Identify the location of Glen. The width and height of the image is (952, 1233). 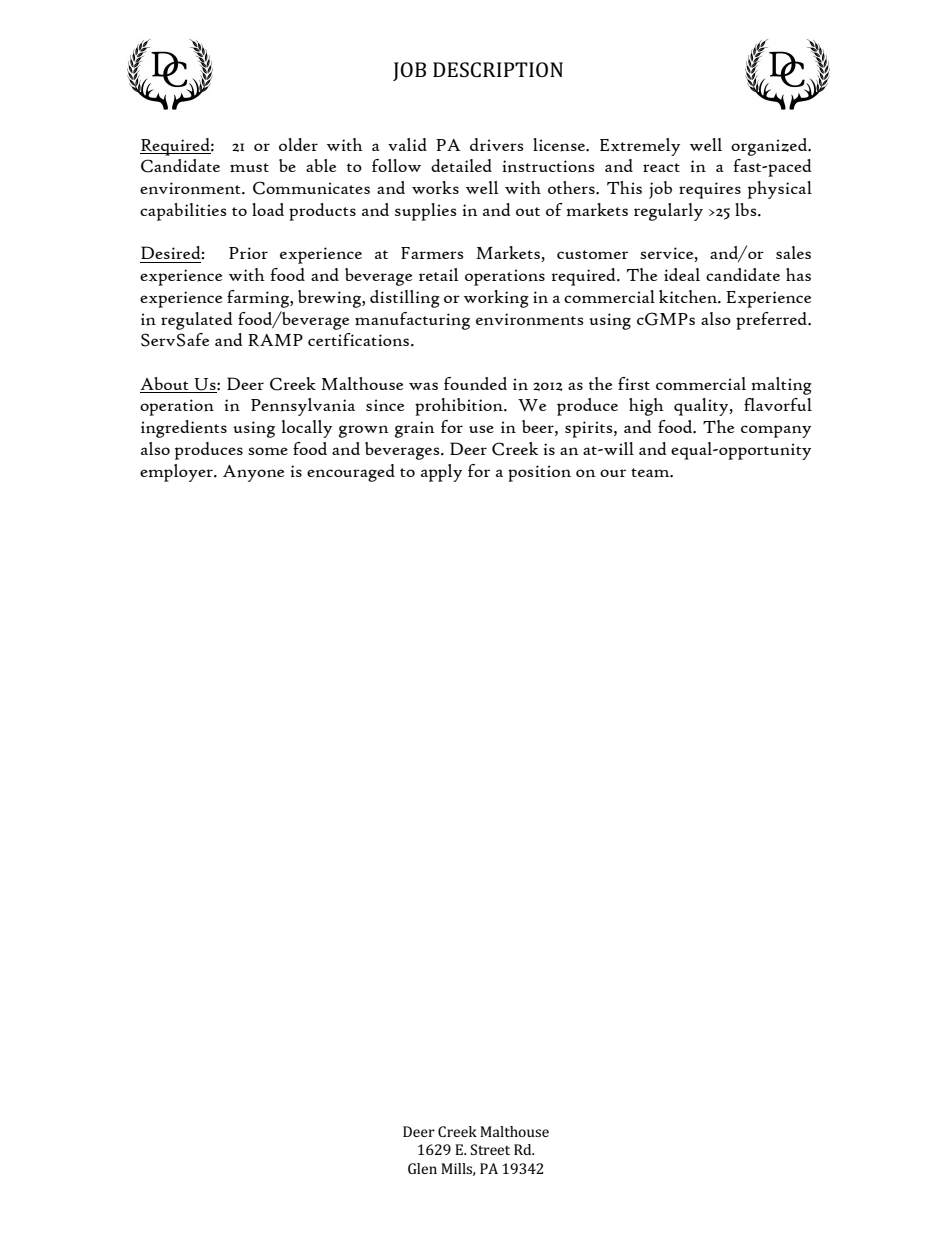
(422, 1168).
